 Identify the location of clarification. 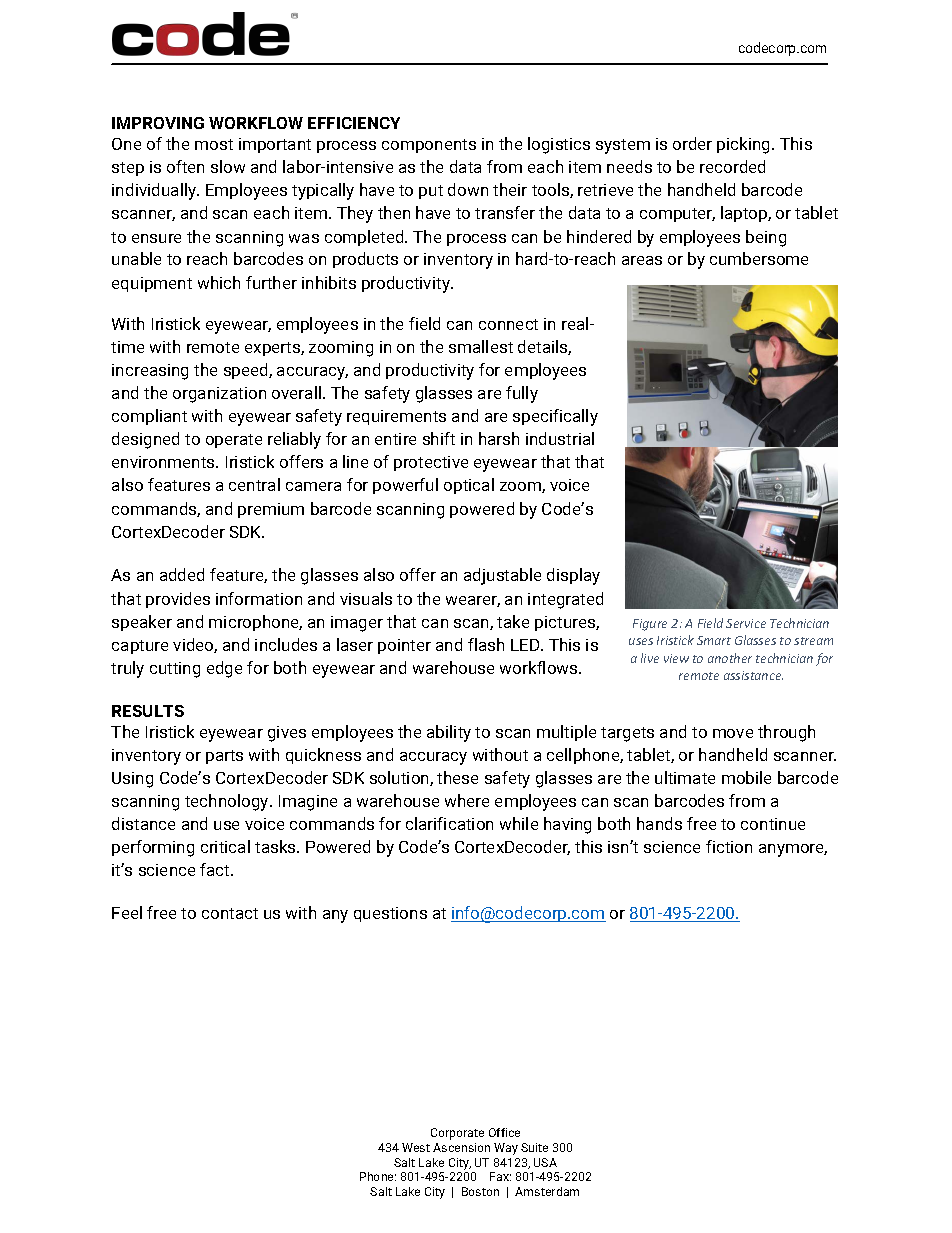
(449, 823).
